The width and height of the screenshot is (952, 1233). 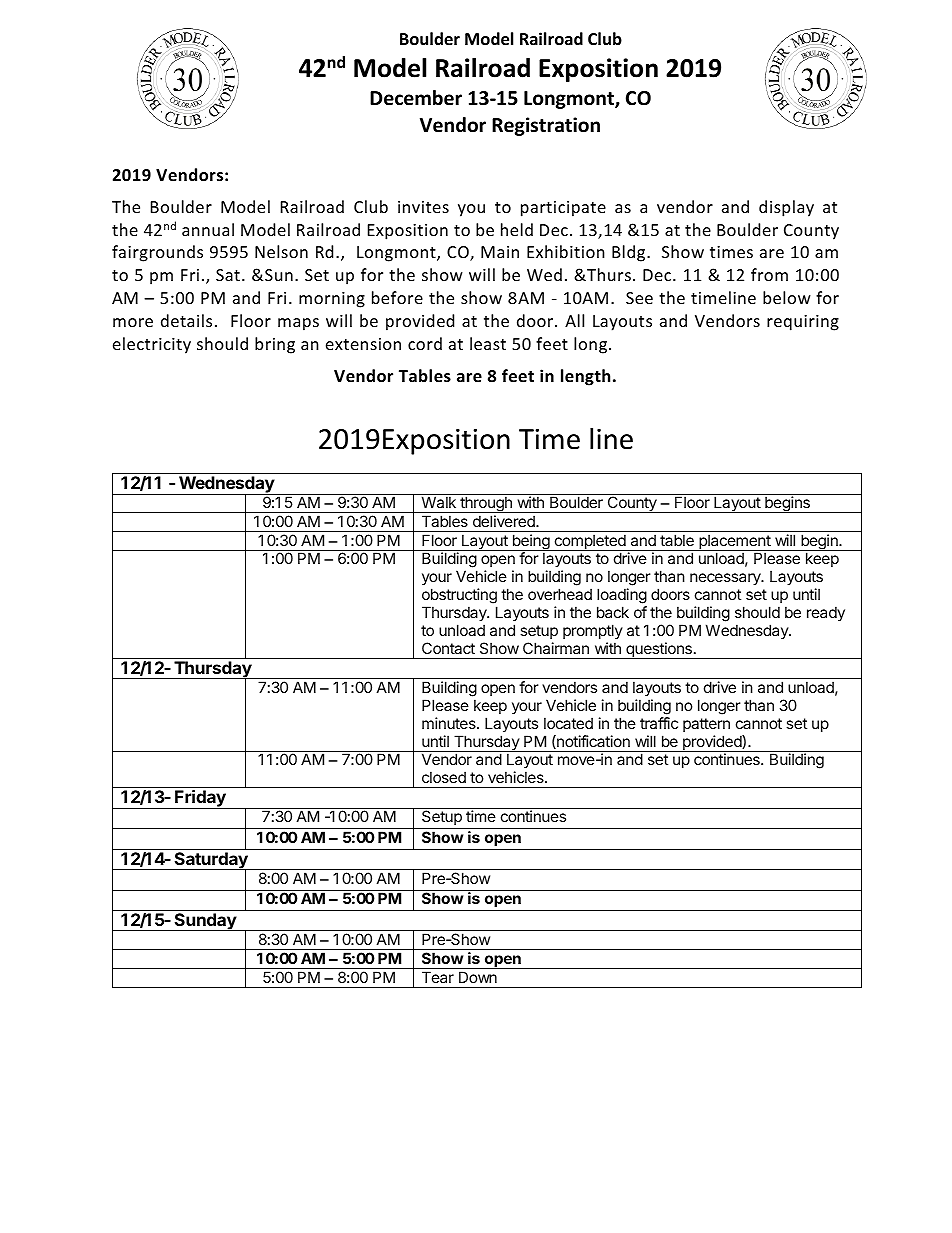 What do you see at coordinates (500, 252) in the screenshot?
I see `Main` at bounding box center [500, 252].
